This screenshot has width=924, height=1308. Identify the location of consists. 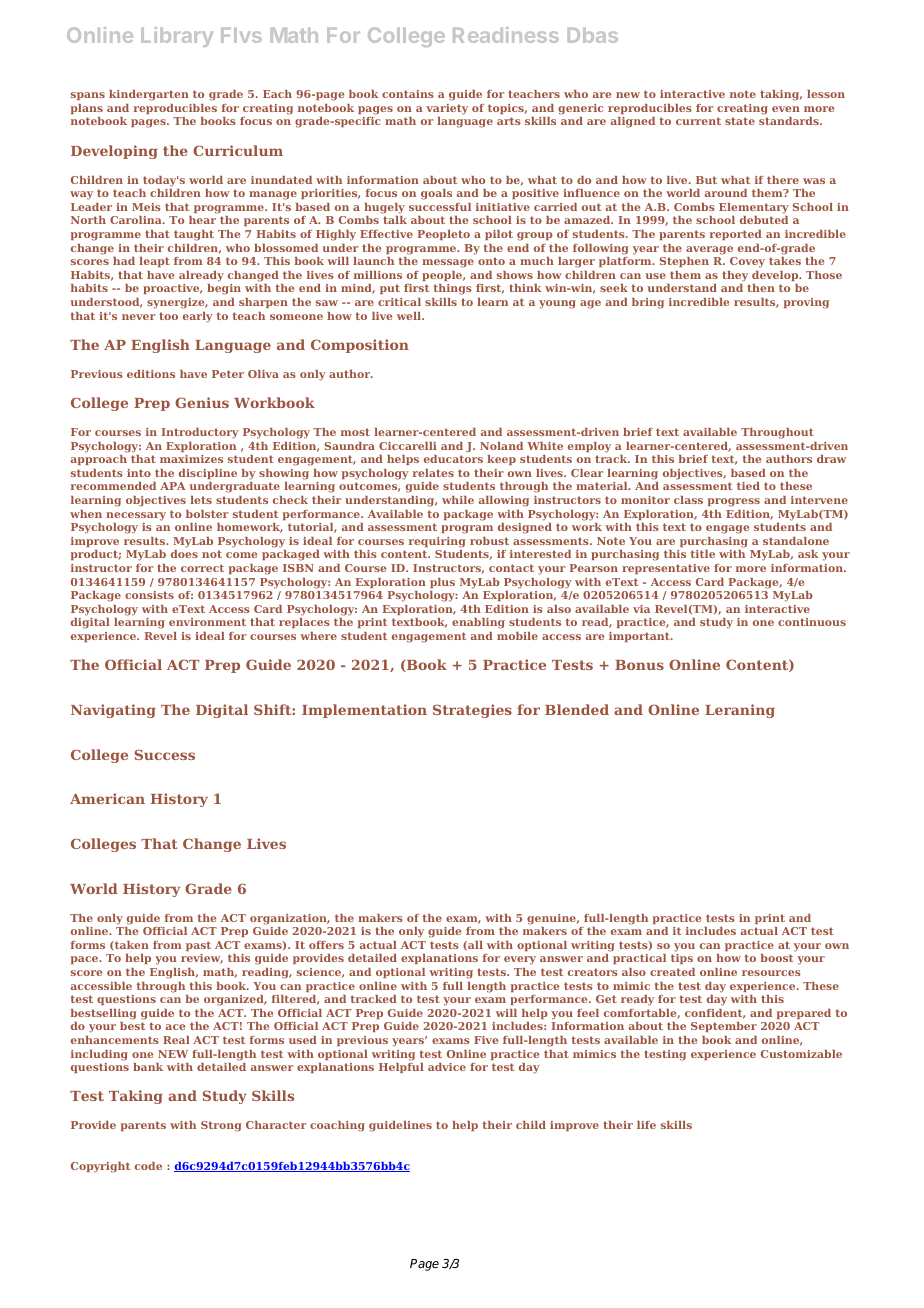
(149, 595).
